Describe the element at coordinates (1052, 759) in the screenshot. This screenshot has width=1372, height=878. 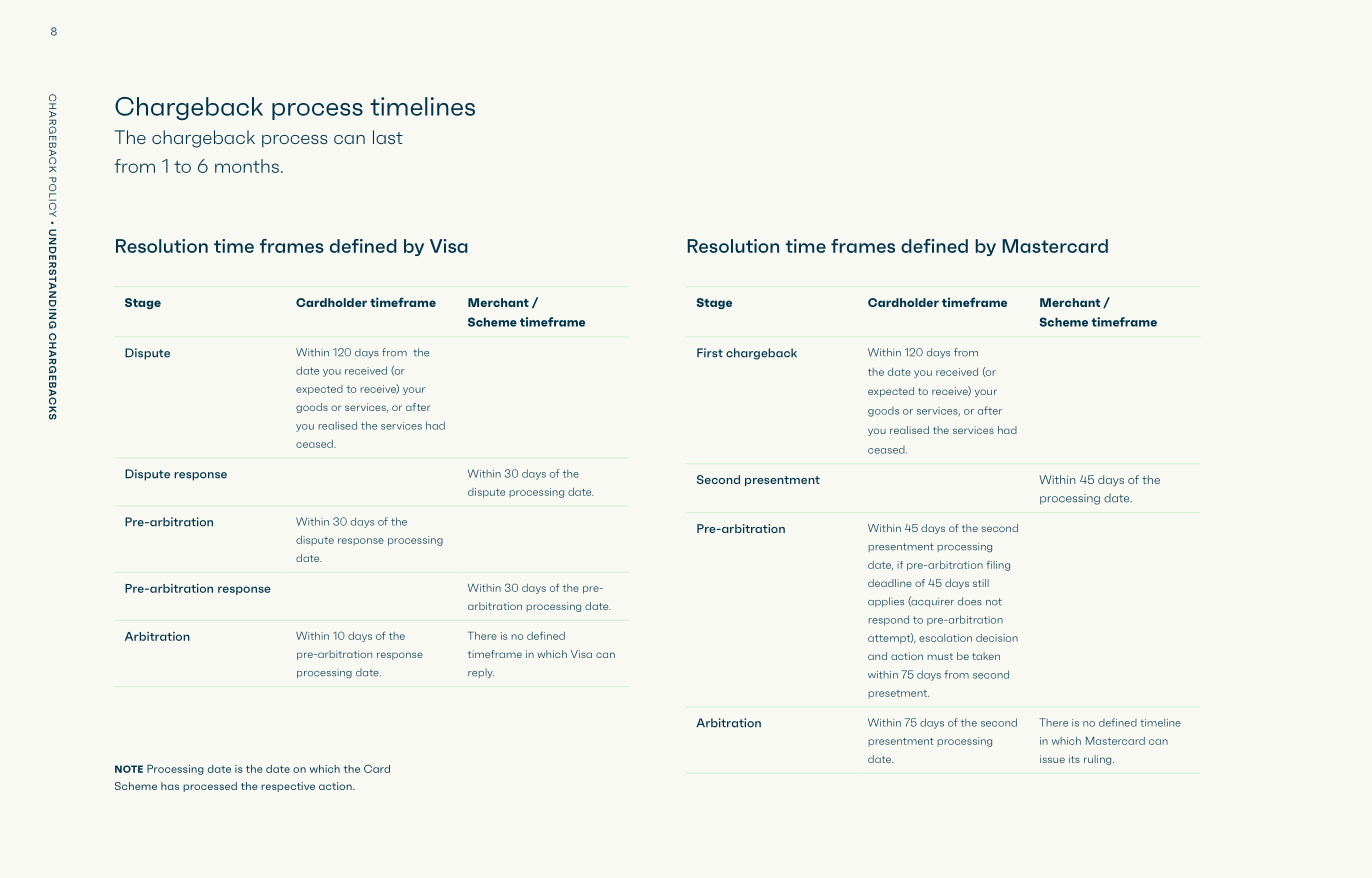
I see `issue` at that location.
